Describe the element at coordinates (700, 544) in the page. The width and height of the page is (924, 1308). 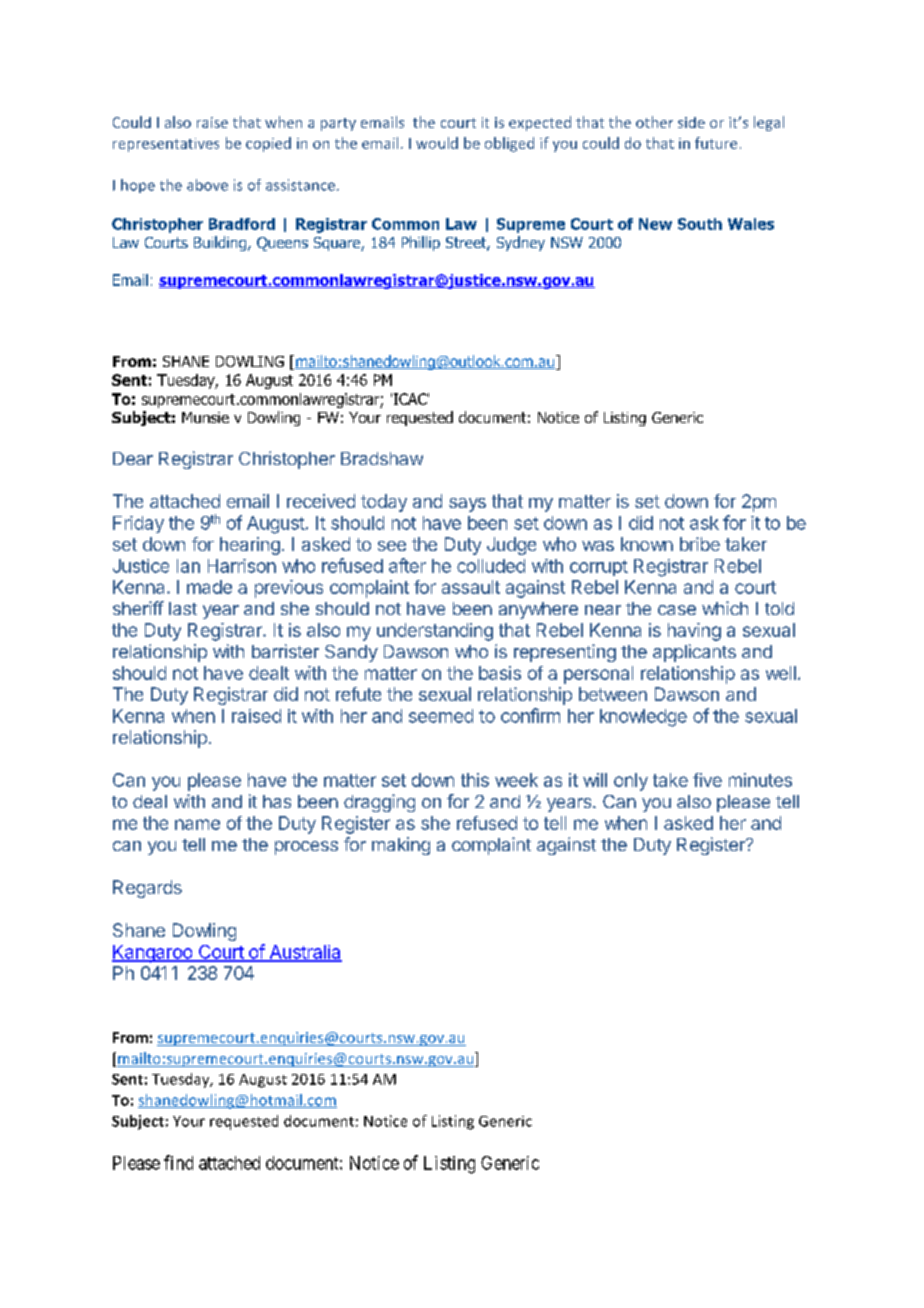
I see `bribe` at that location.
